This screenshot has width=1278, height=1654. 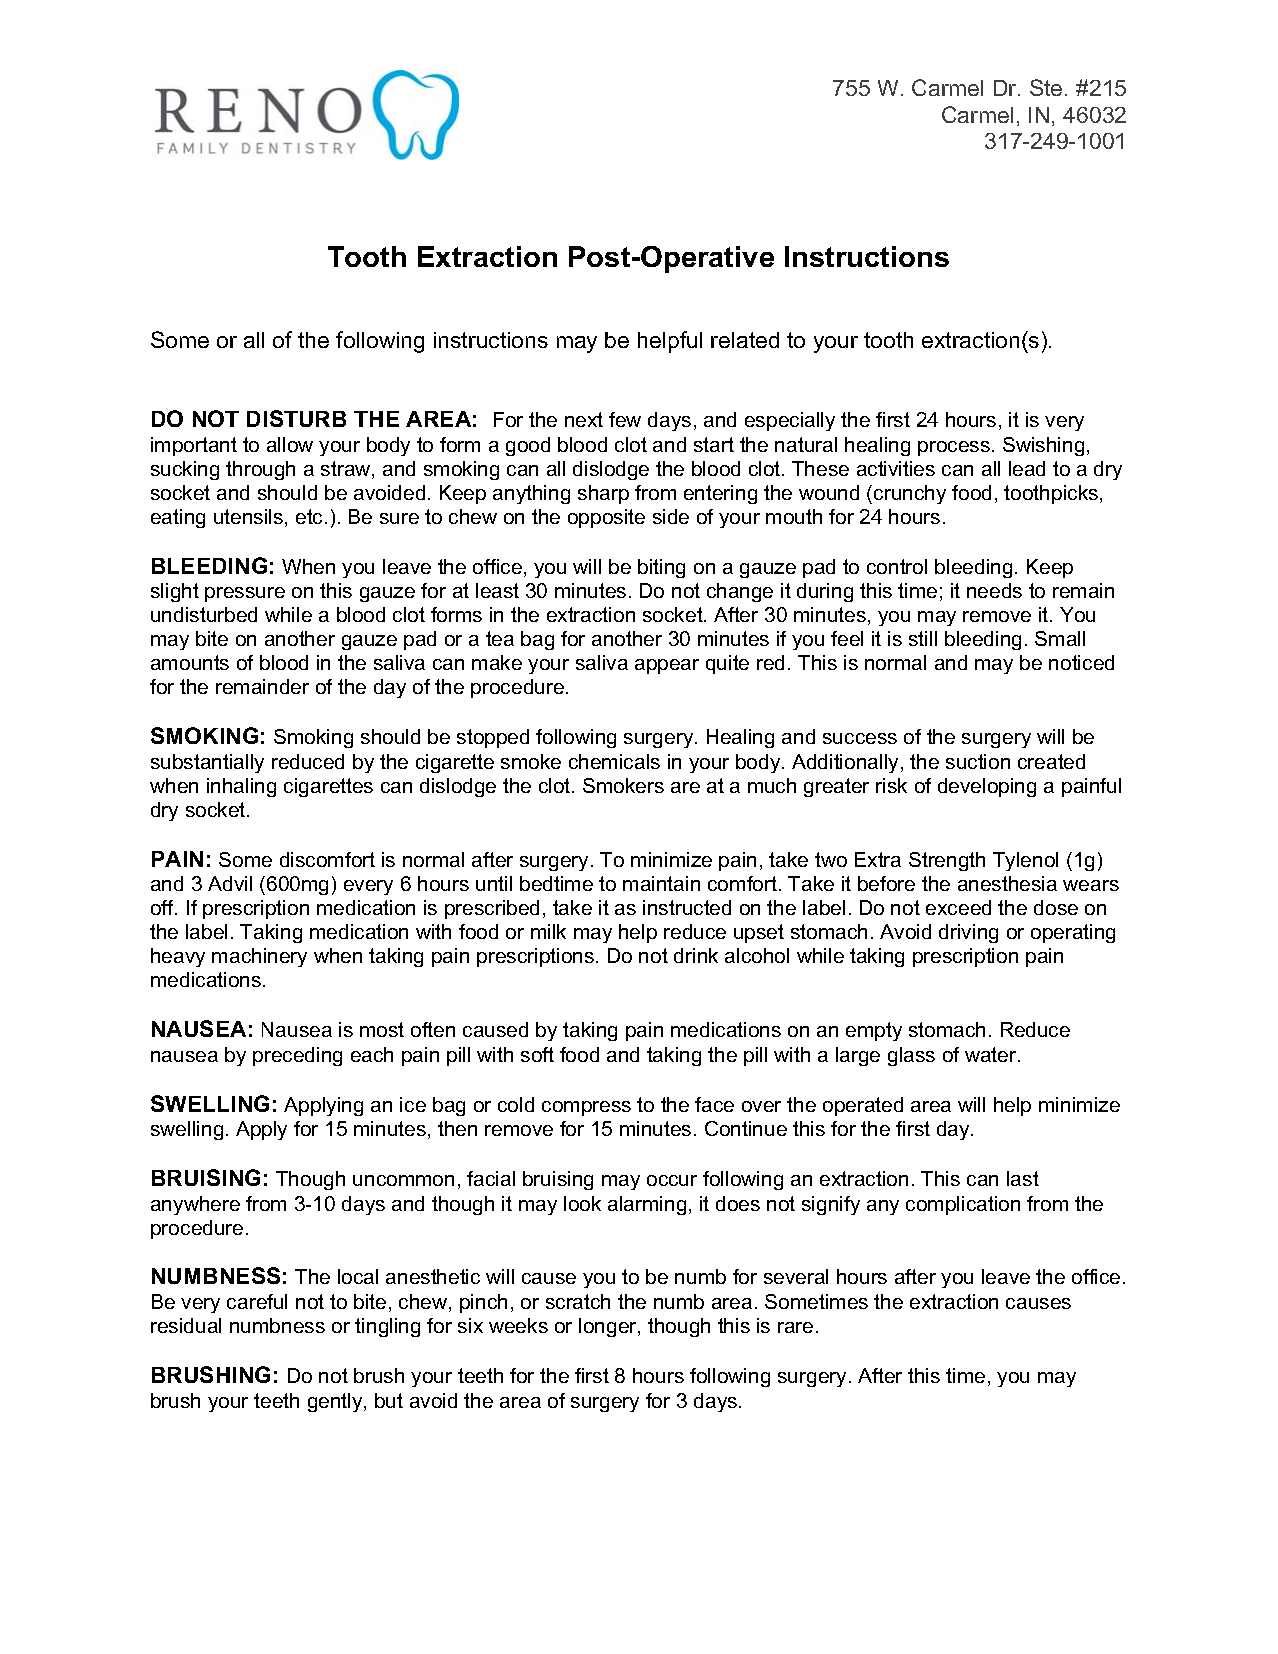 I want to click on suction, so click(x=978, y=761).
